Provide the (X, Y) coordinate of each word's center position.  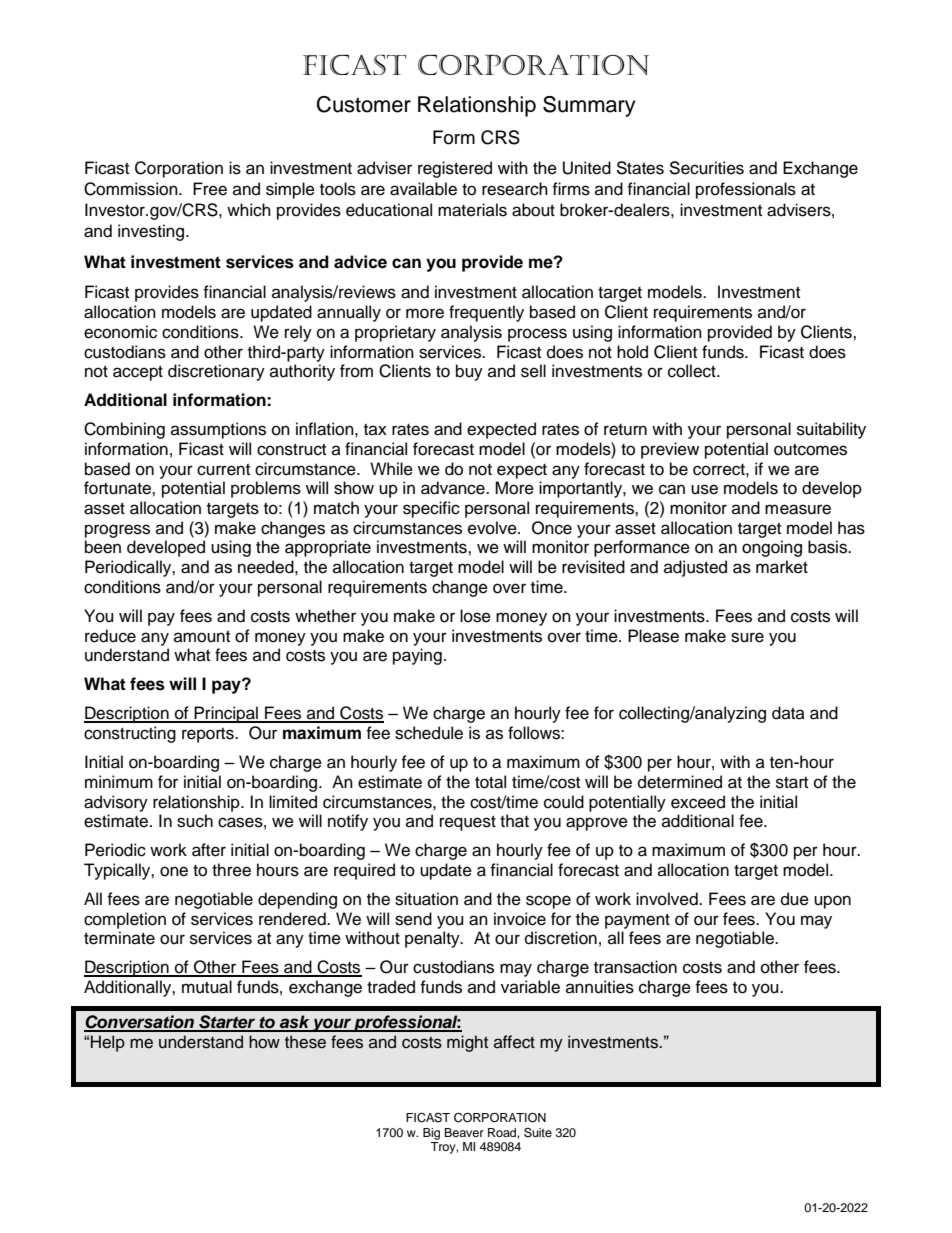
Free (210, 189)
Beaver (464, 1132)
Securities (706, 168)
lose (475, 616)
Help (108, 1043)
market (782, 567)
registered (455, 169)
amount (202, 637)
